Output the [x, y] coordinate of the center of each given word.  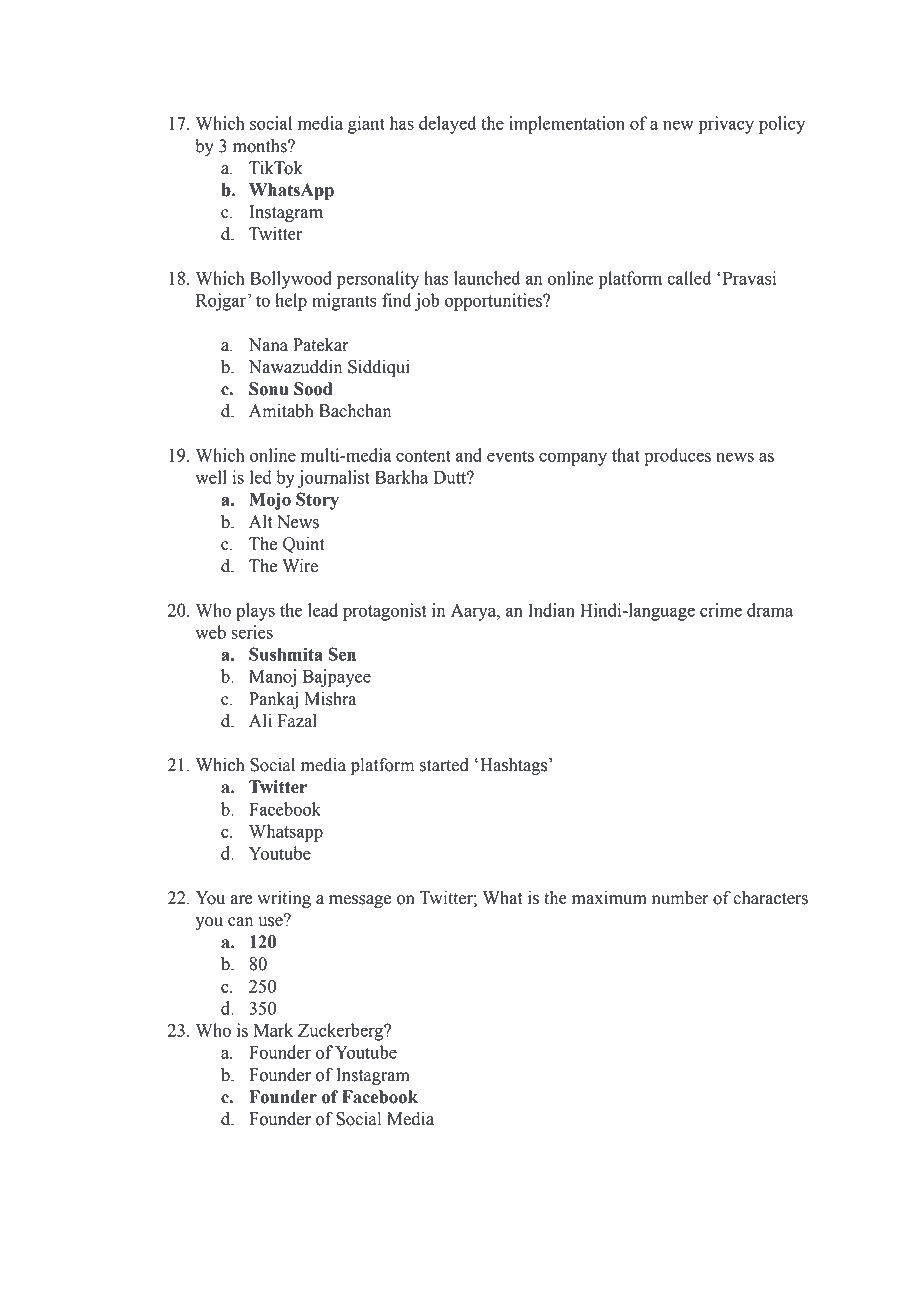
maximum [609, 898]
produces [677, 457]
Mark [273, 1030]
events [510, 456]
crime [721, 610]
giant [366, 125]
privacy [726, 125]
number [680, 898]
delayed [447, 125]
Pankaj [273, 700]
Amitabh [281, 411]
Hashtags [515, 766]
